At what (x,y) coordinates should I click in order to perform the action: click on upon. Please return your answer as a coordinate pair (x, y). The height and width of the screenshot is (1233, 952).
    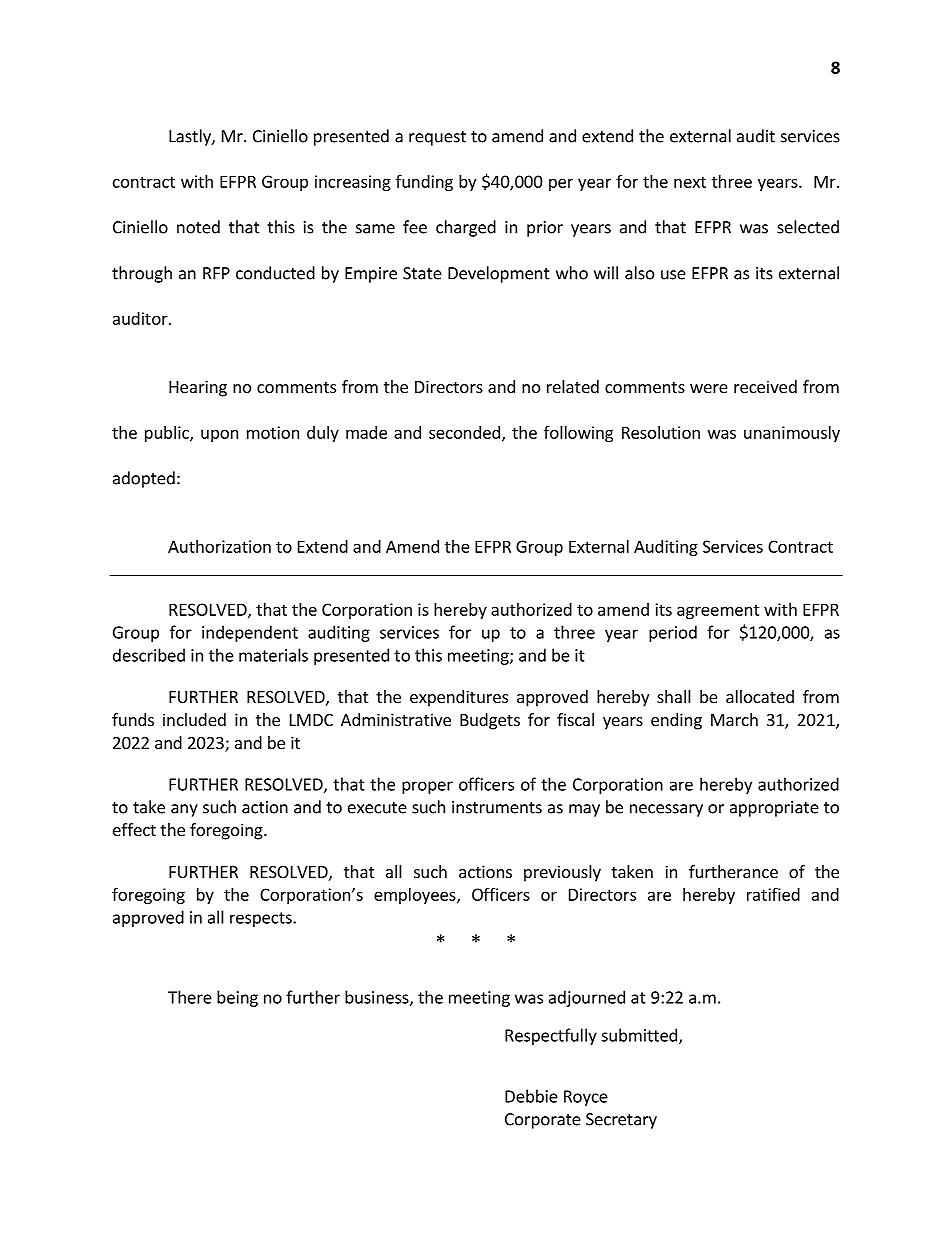
    Looking at the image, I should click on (219, 435).
